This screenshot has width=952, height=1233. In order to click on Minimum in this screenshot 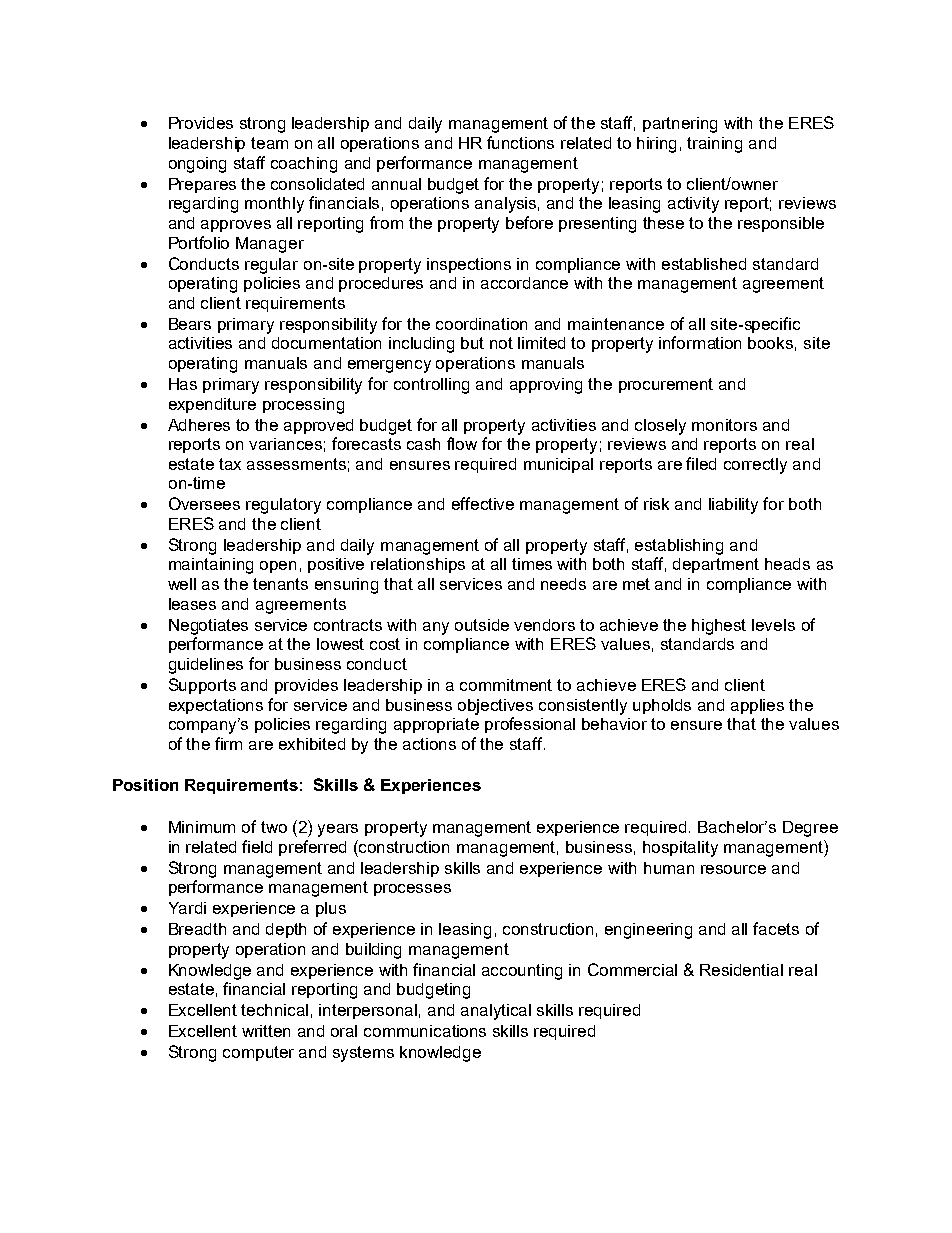, I will do `click(202, 827)`.
